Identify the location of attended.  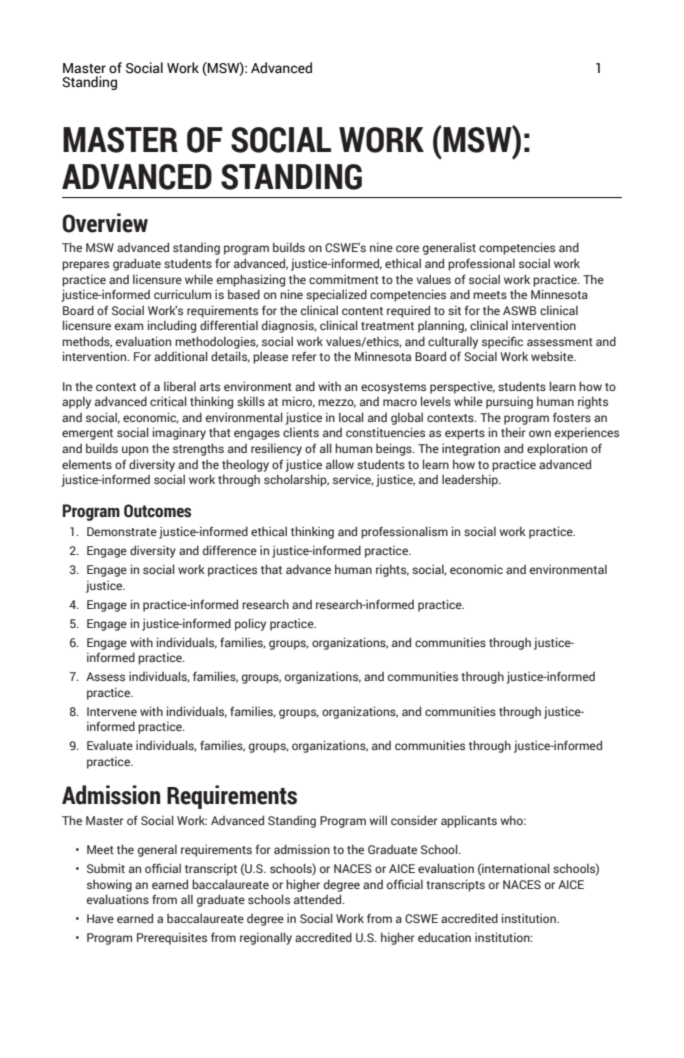
(319, 899).
